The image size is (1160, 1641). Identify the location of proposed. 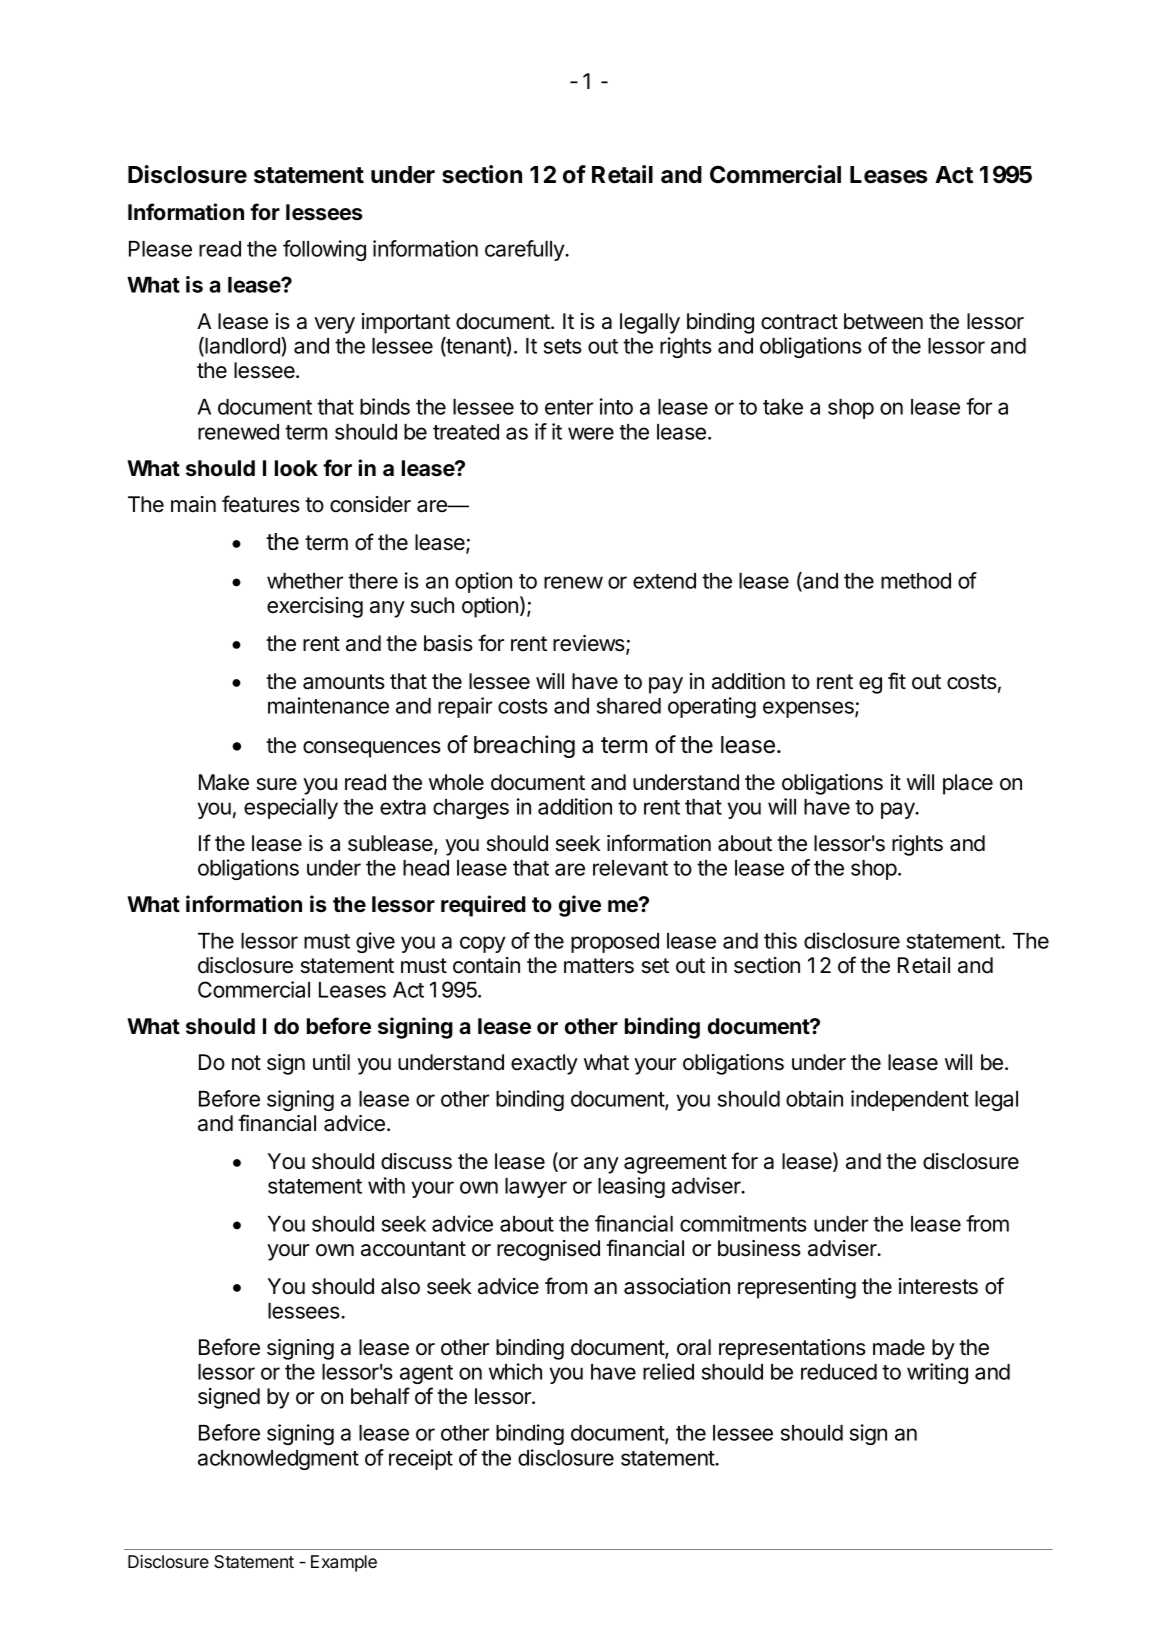
(615, 943).
